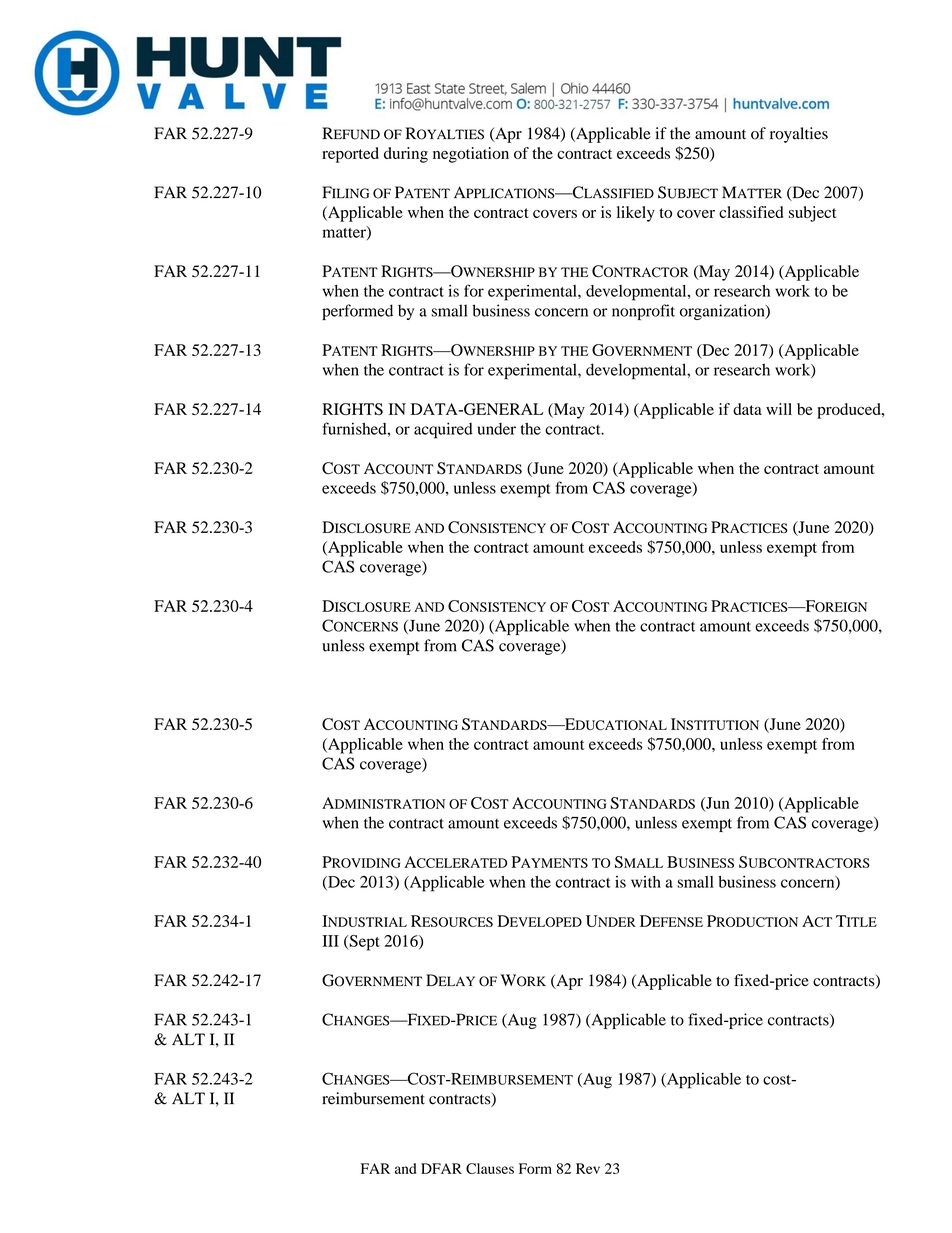 The height and width of the document is (1233, 952). I want to click on nonprofit, so click(643, 312).
